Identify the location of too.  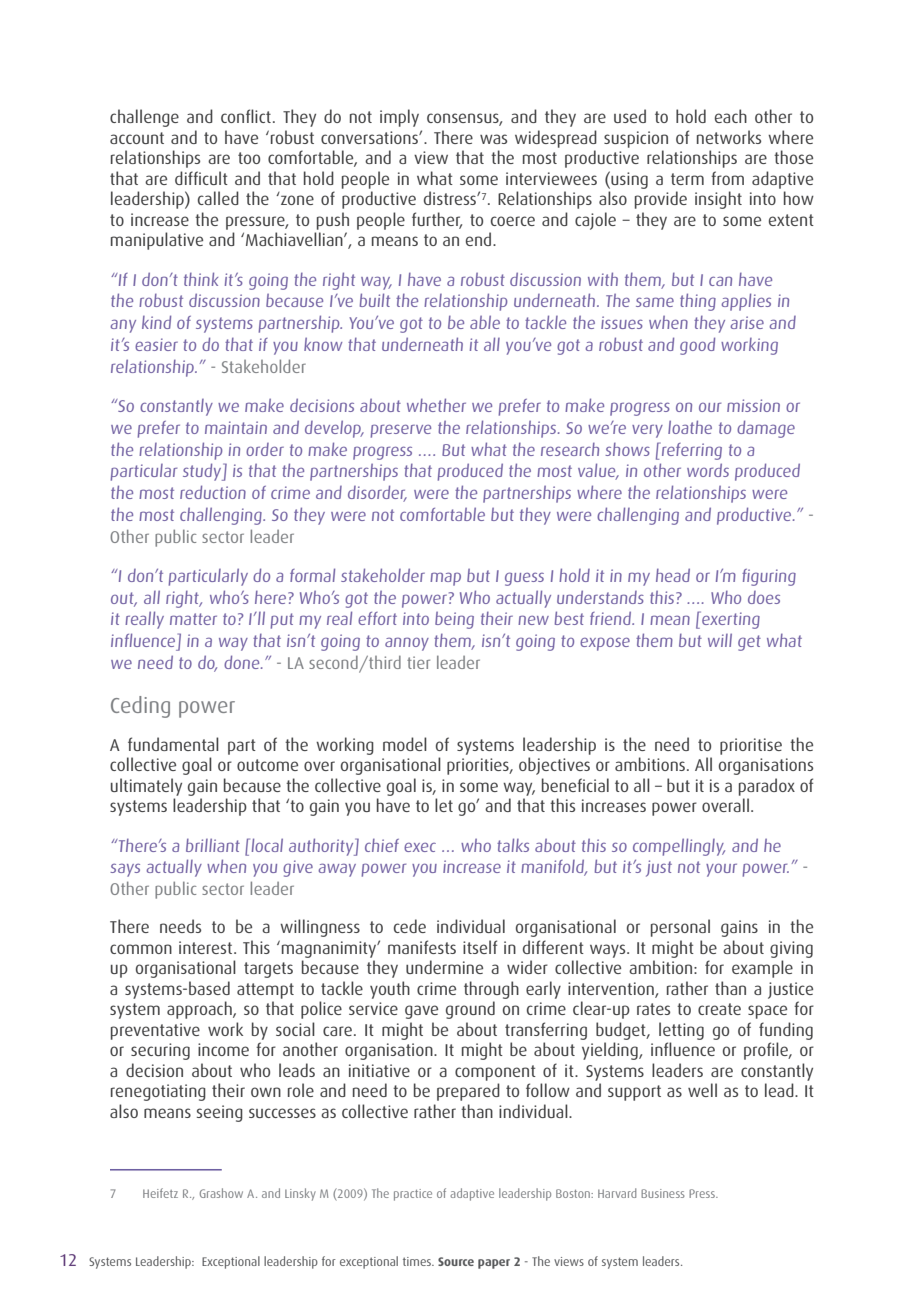
(249, 158).
